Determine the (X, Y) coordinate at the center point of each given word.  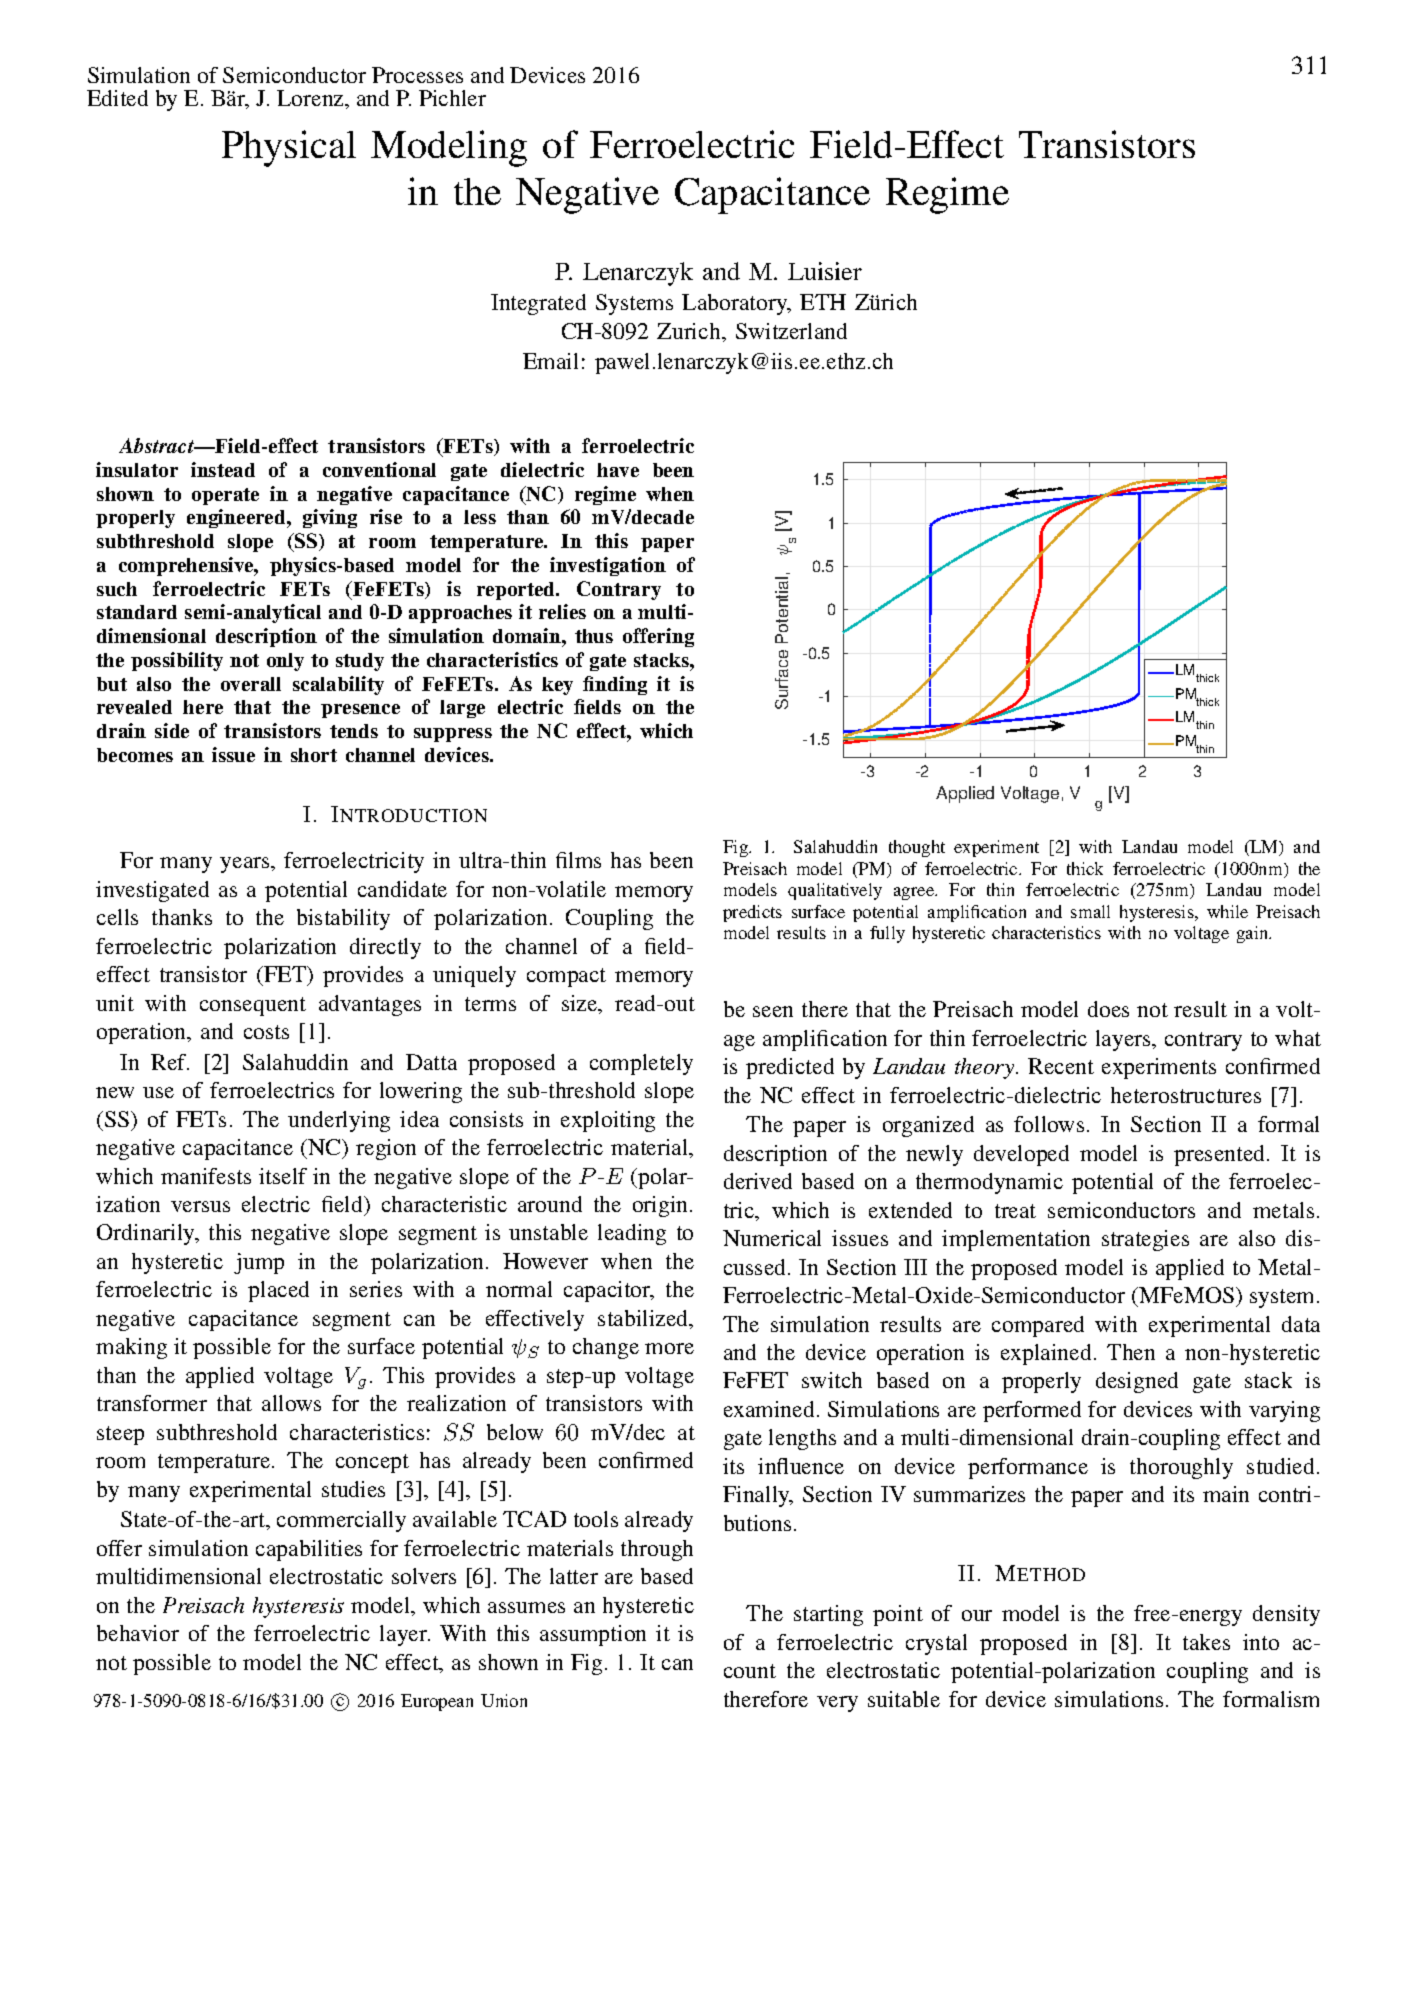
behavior (138, 1633)
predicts (752, 913)
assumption (593, 1635)
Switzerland (791, 331)
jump (259, 1263)
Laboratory (736, 304)
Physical (289, 148)
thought (917, 848)
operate (225, 496)
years (246, 865)
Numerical (772, 1238)
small (1090, 911)
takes (1206, 1642)
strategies (1145, 1240)
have (618, 470)
